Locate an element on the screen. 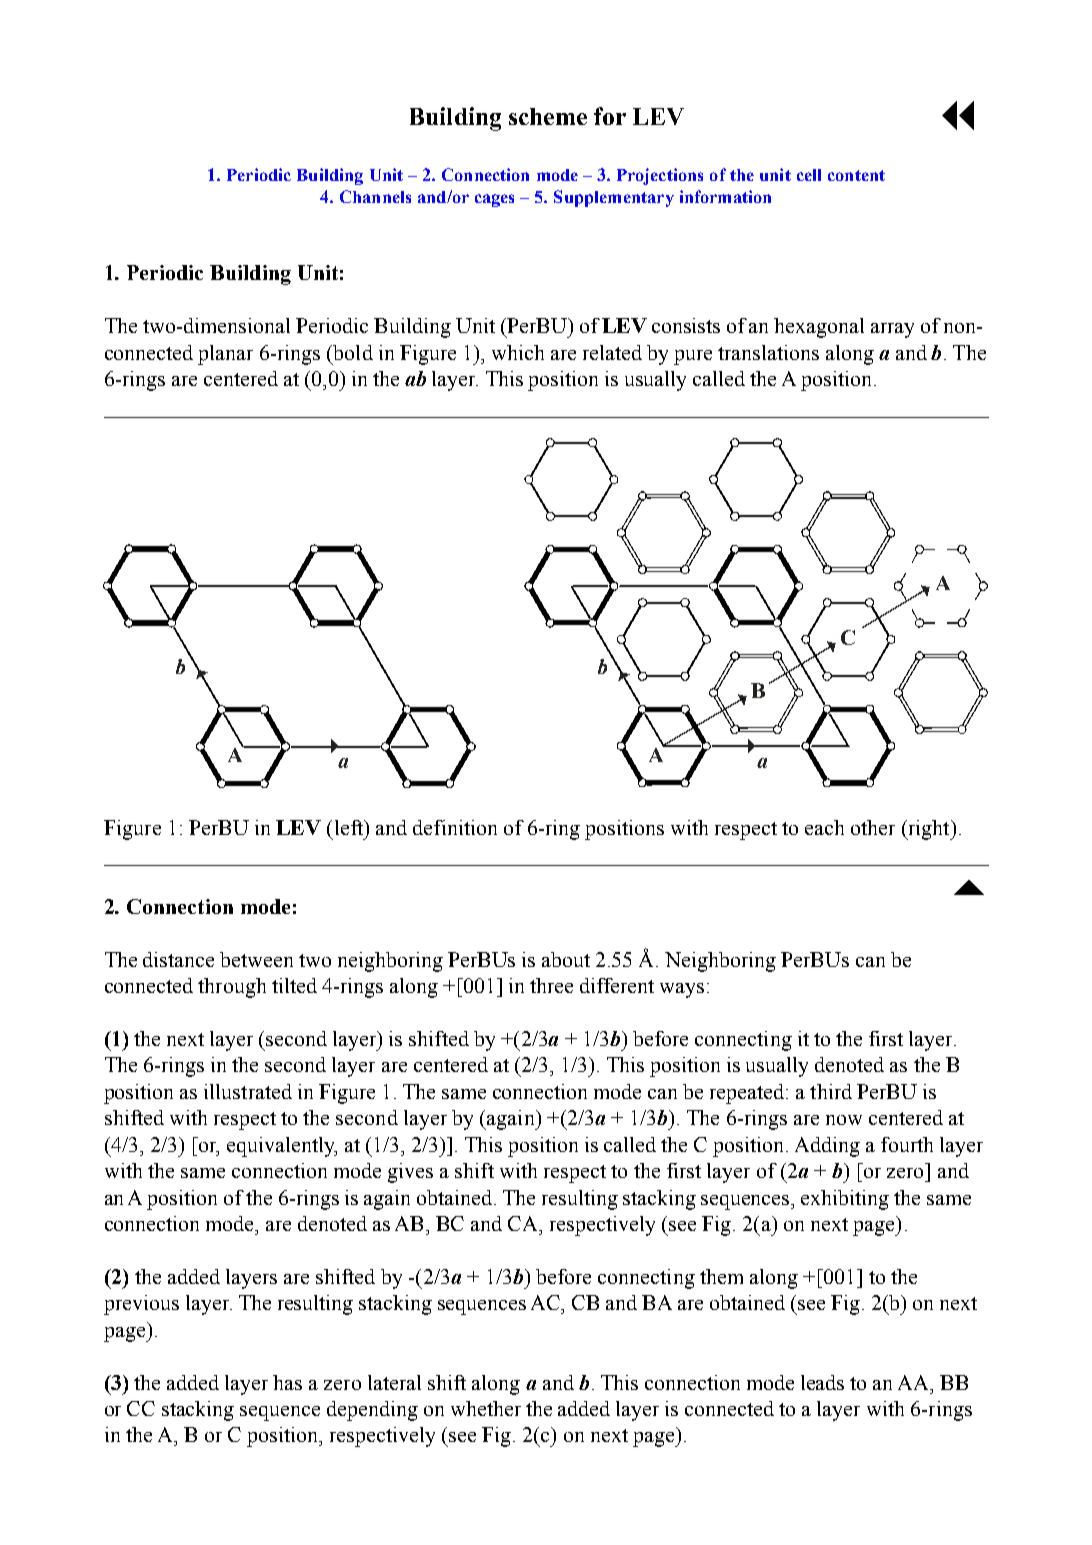 This screenshot has width=1092, height=1545. definition is located at coordinates (455, 827).
